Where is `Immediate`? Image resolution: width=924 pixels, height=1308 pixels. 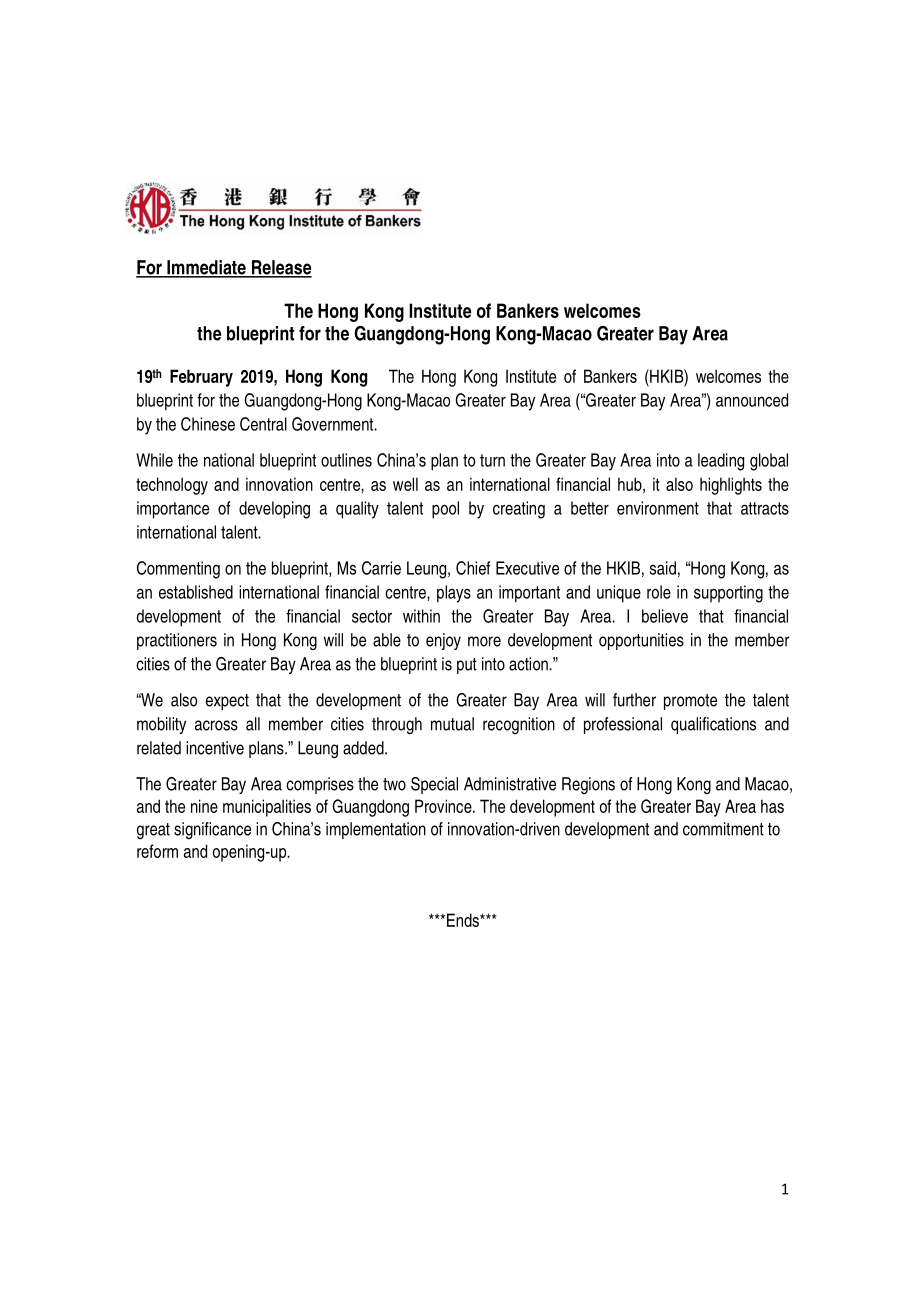 Immediate is located at coordinates (206, 268).
